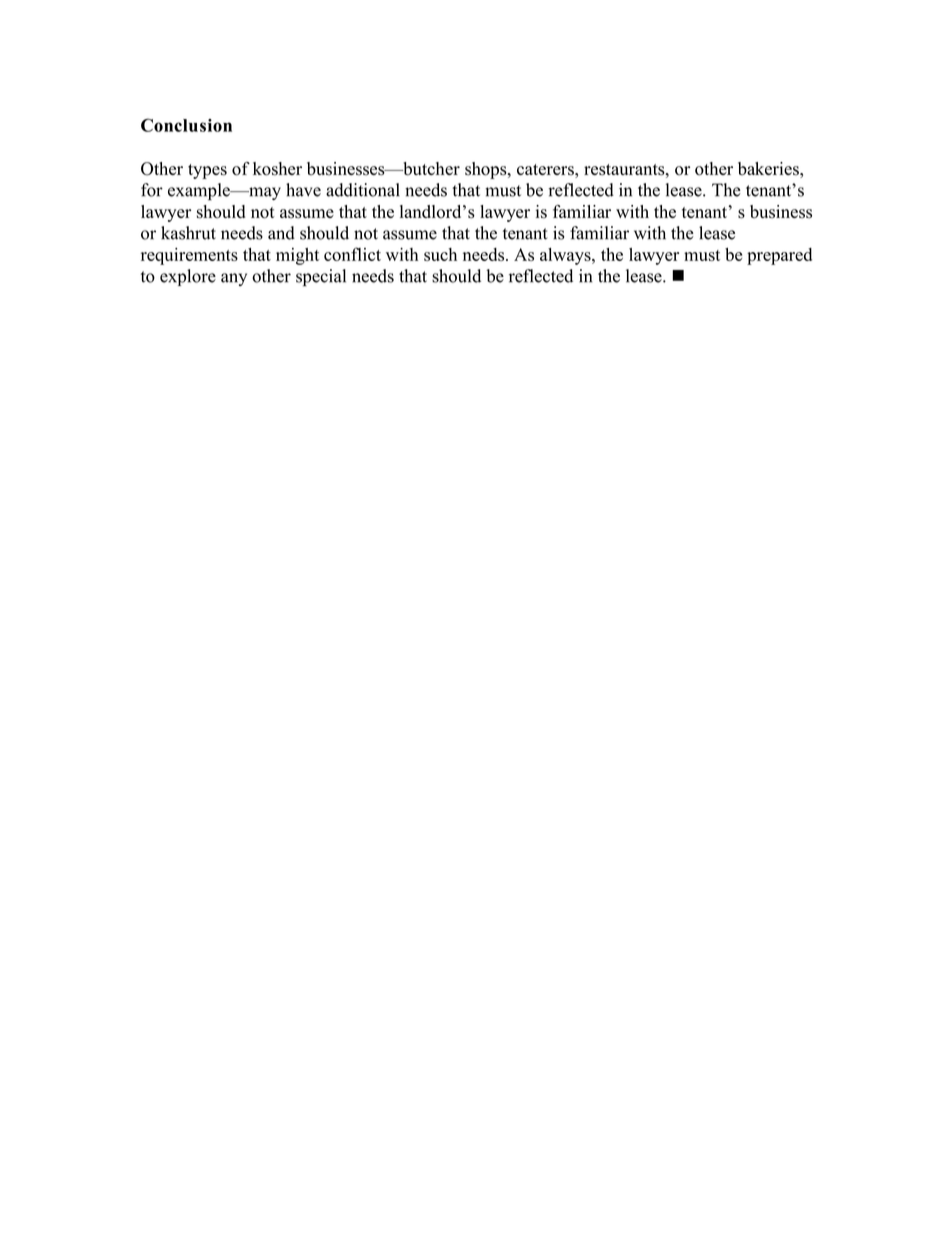  I want to click on any, so click(234, 279).
